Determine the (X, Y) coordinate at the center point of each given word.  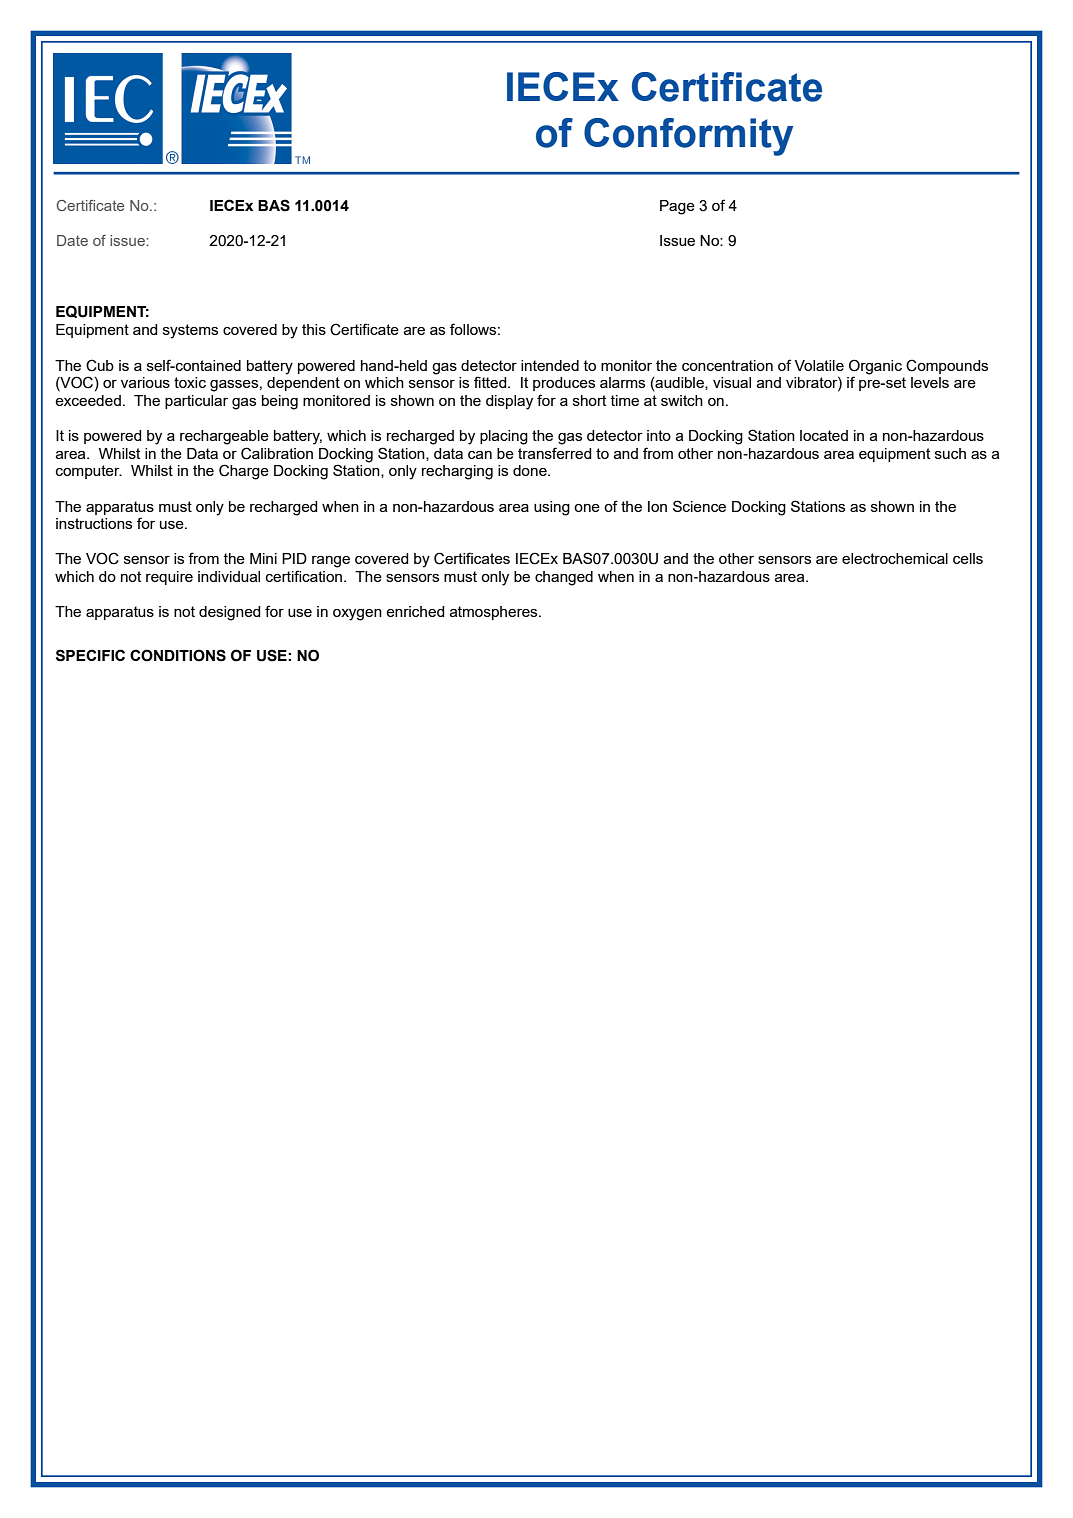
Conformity (689, 137)
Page (677, 207)
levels (930, 382)
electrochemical (895, 558)
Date (72, 240)
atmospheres (495, 613)
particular (196, 402)
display (509, 402)
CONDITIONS (178, 655)
